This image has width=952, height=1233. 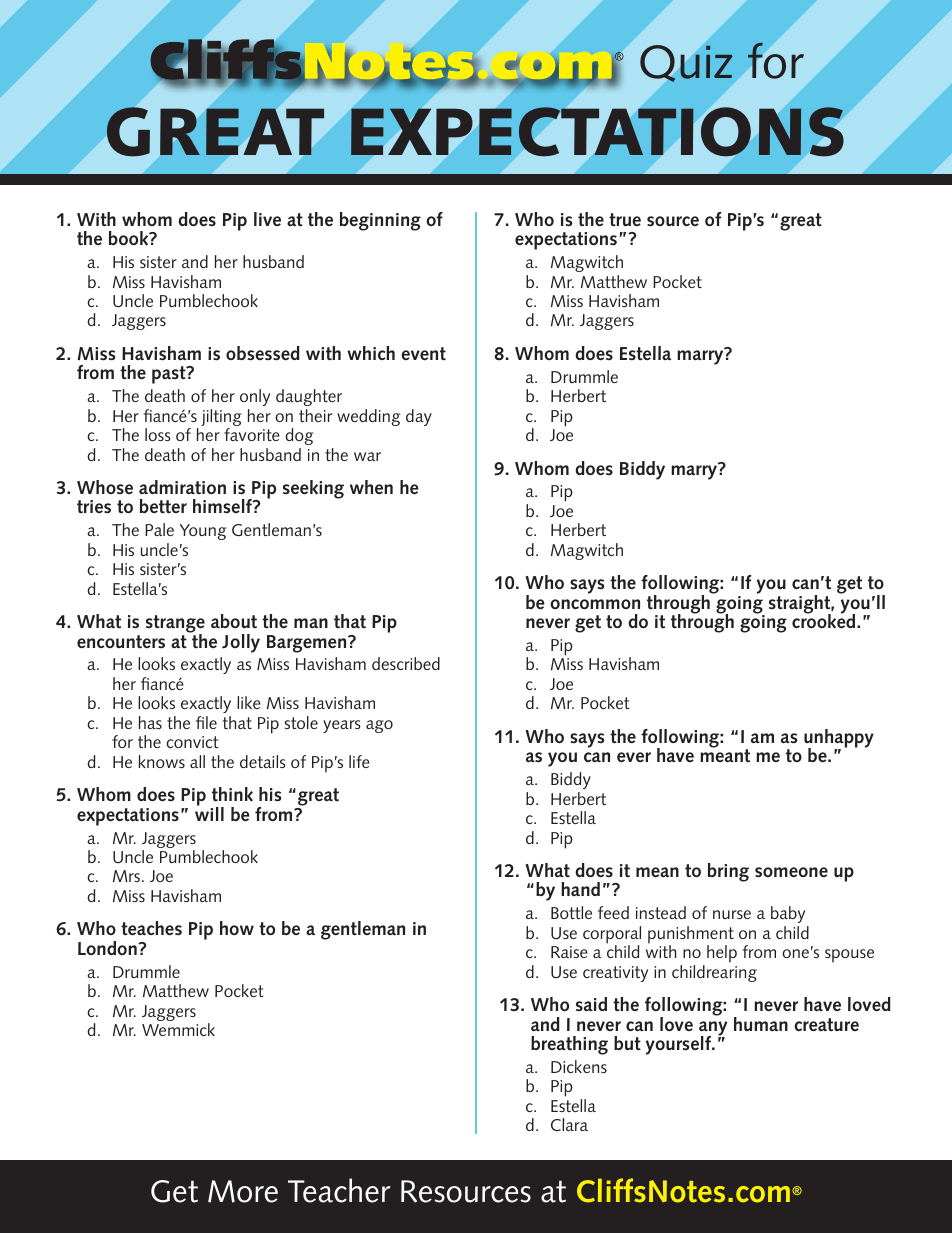 I want to click on Bottle, so click(x=571, y=912).
